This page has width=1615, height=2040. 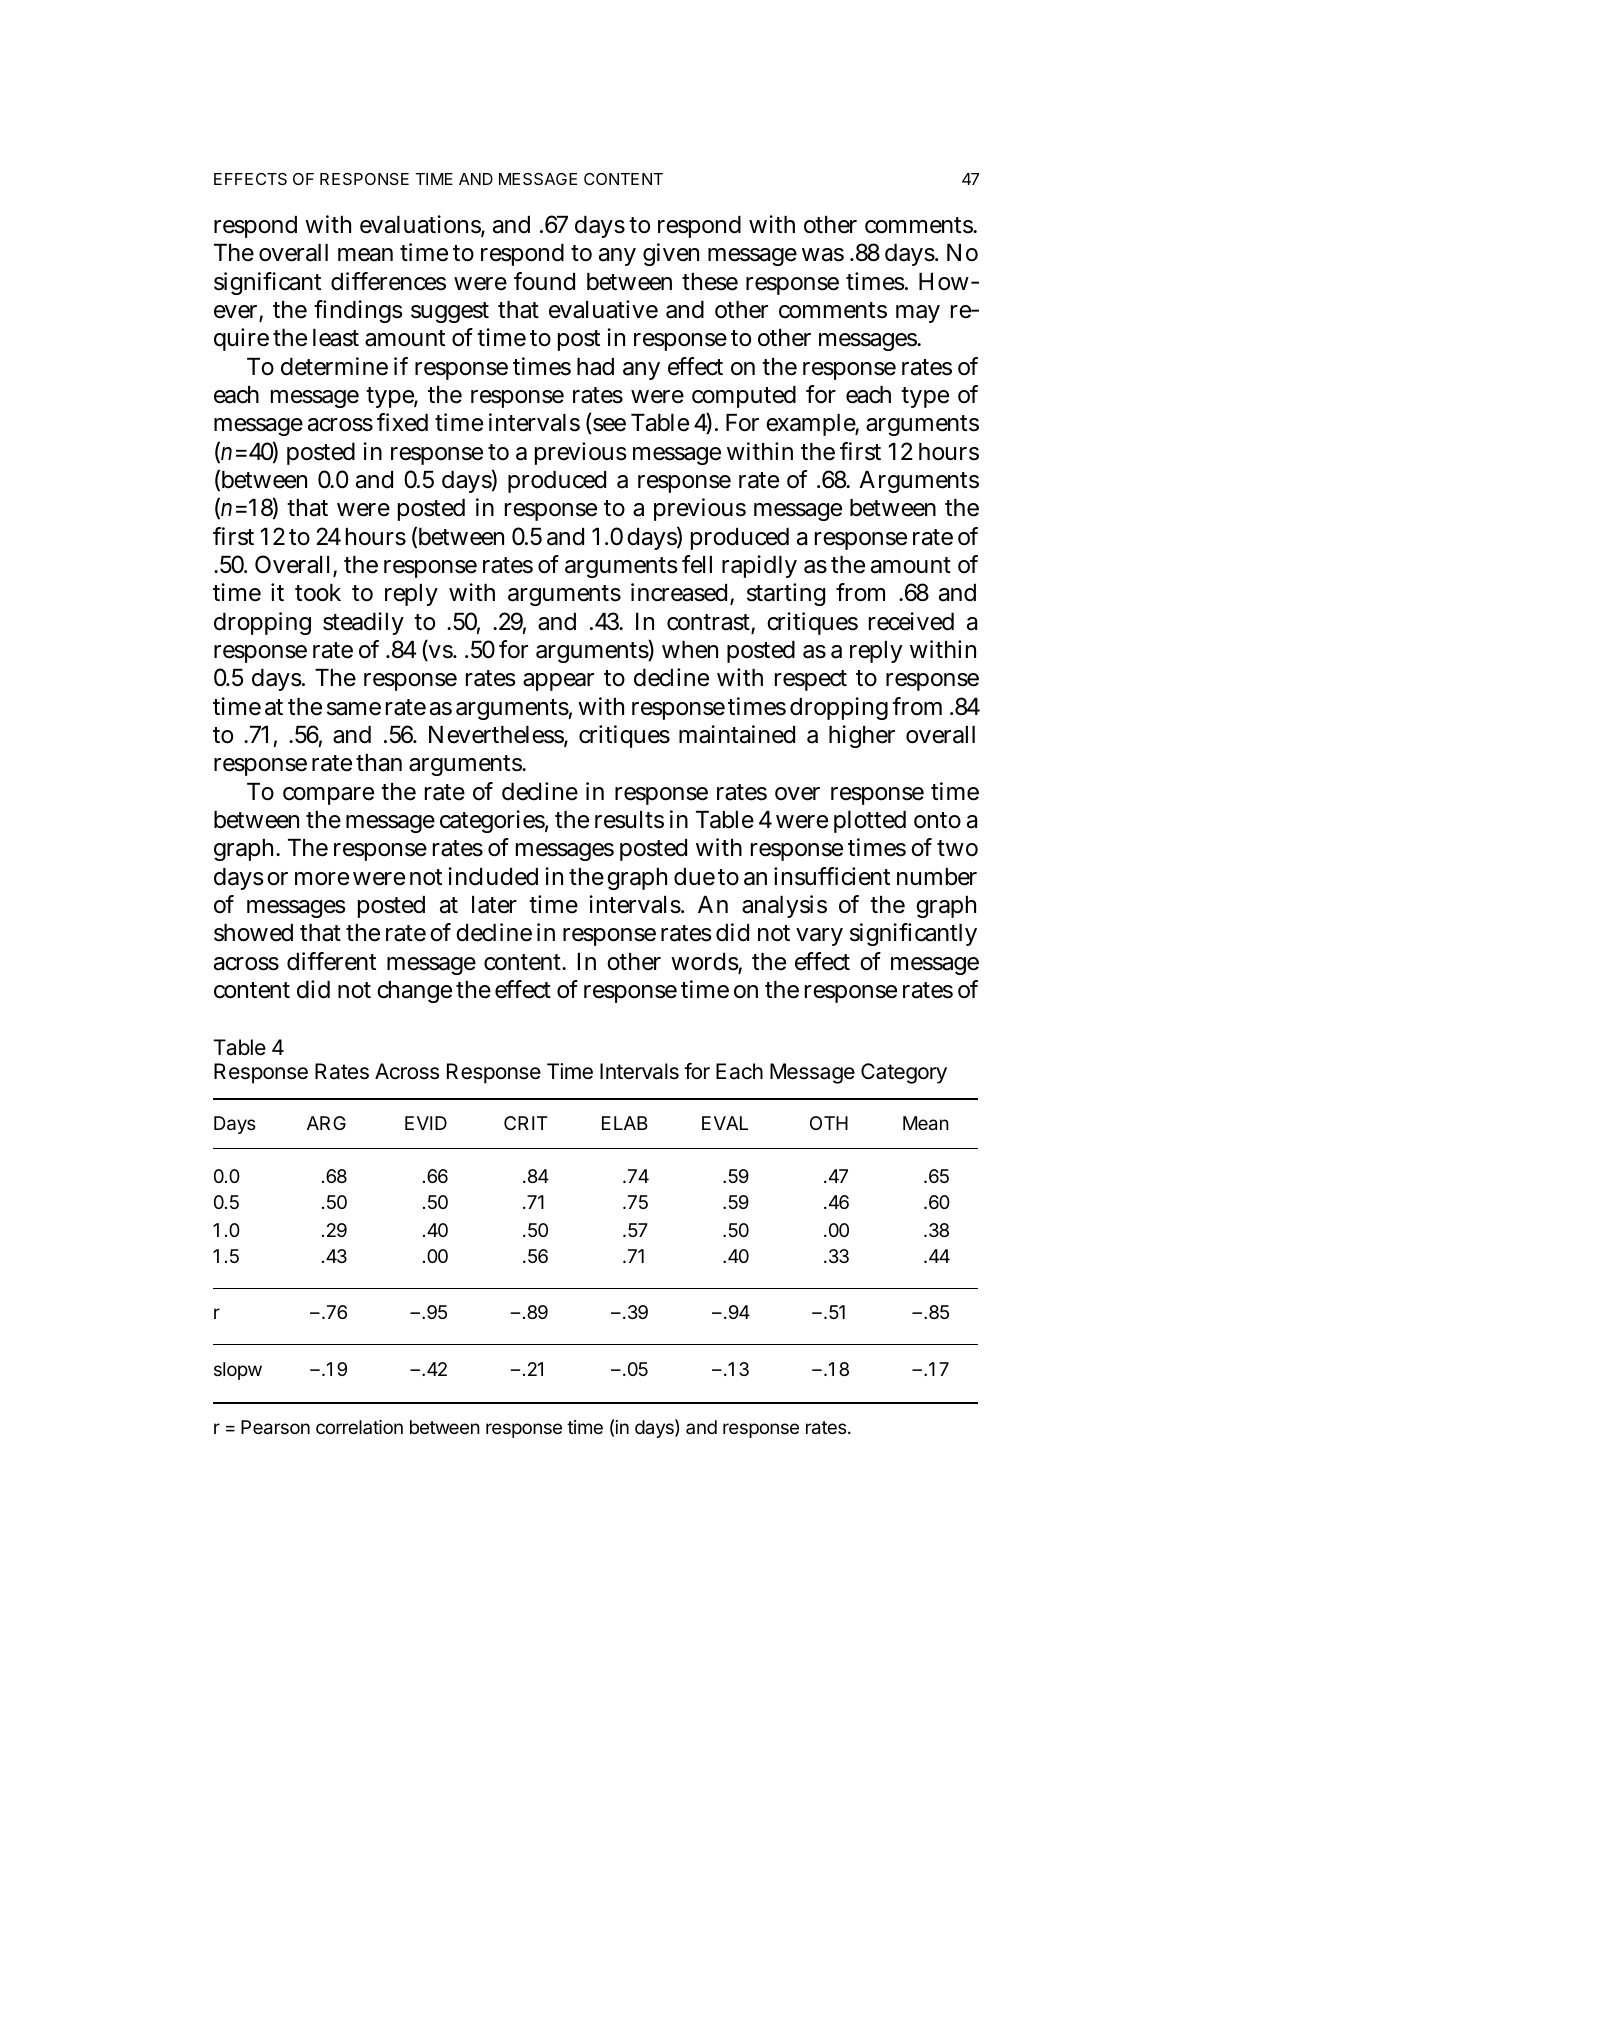 What do you see at coordinates (359, 1427) in the page?
I see `correlation` at bounding box center [359, 1427].
